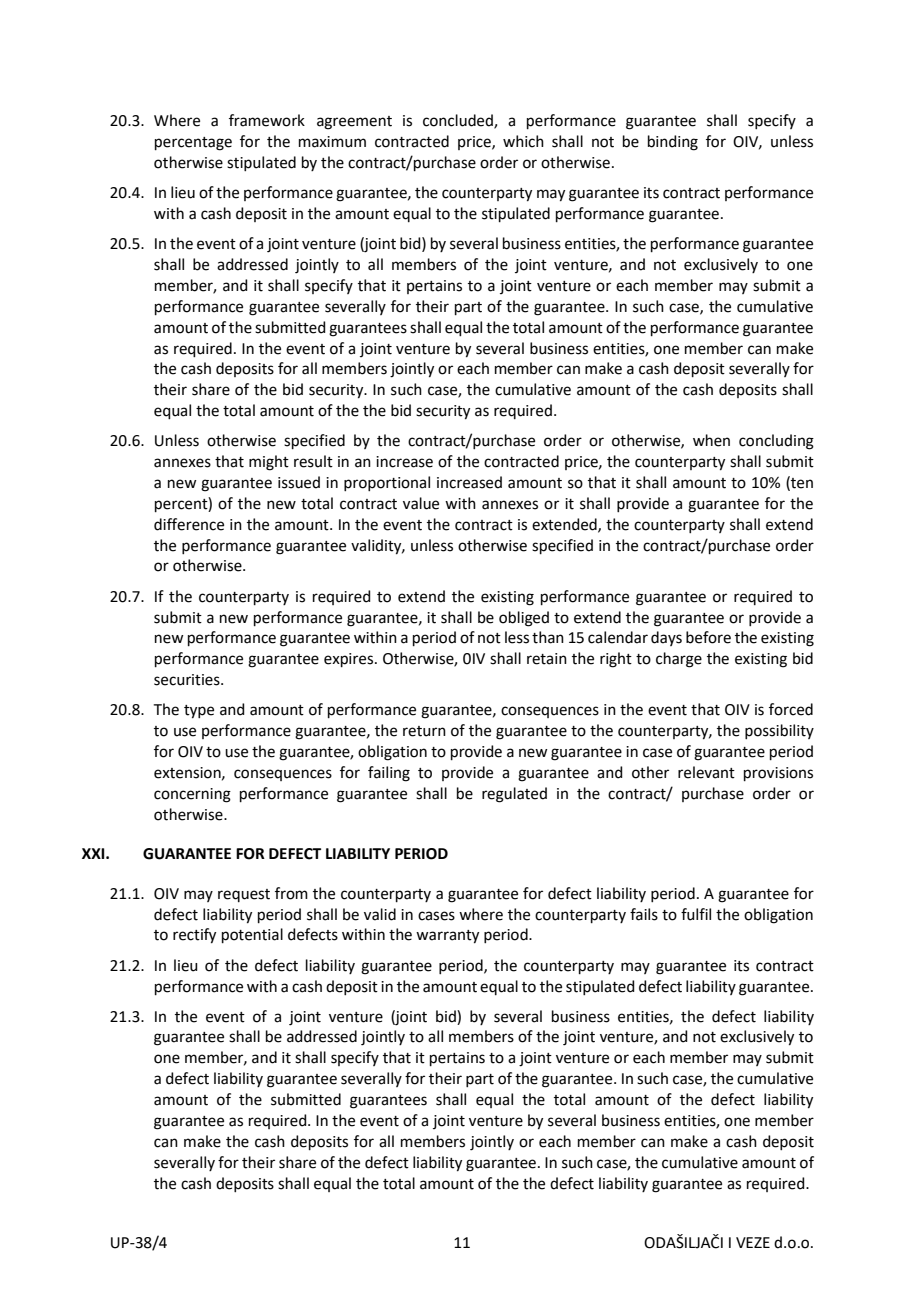 This screenshot has width=924, height=1308. Describe the element at coordinates (447, 937) in the screenshot. I see `warranty` at that location.
